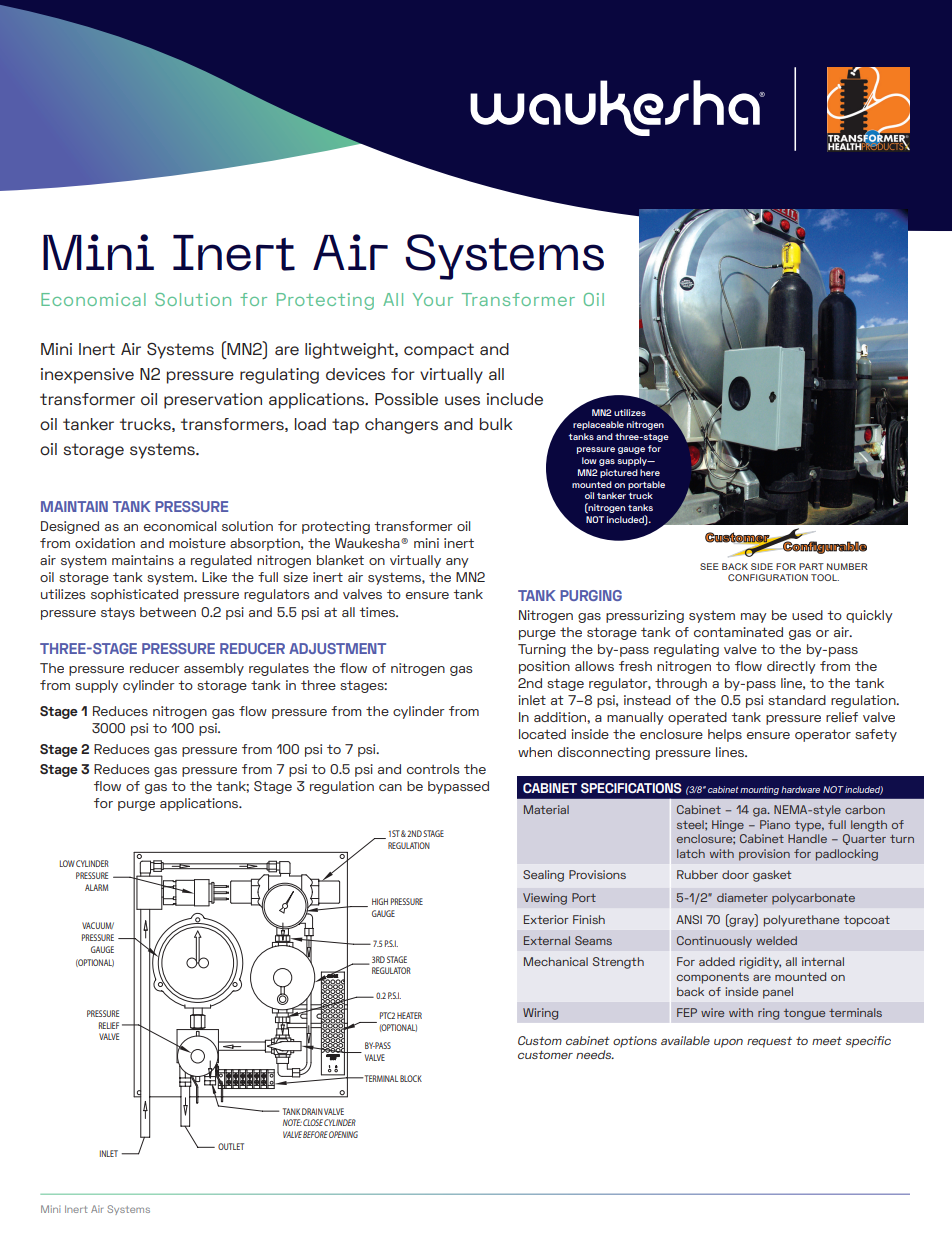  I want to click on compact, so click(439, 351).
